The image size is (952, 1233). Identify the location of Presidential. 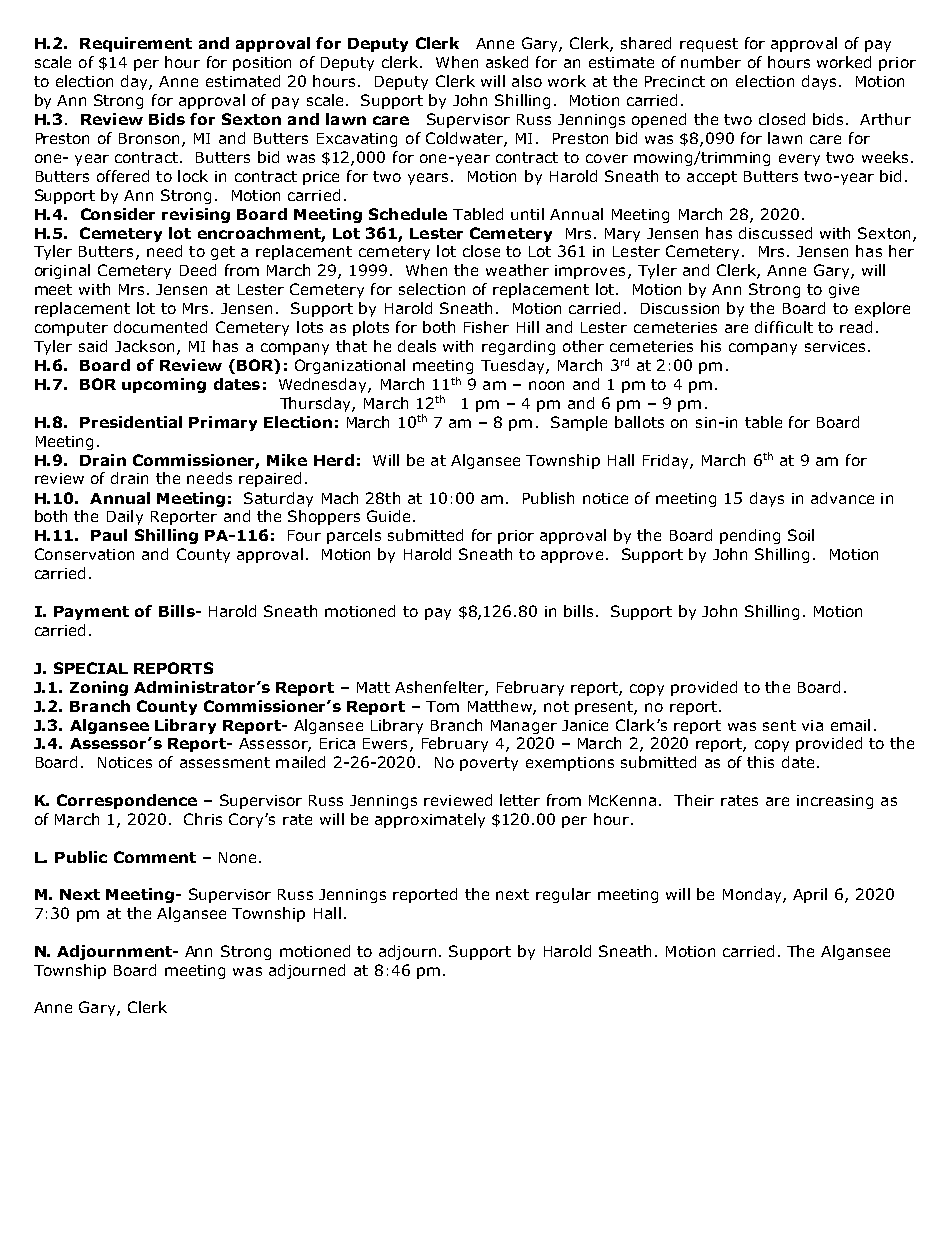
(131, 422).
